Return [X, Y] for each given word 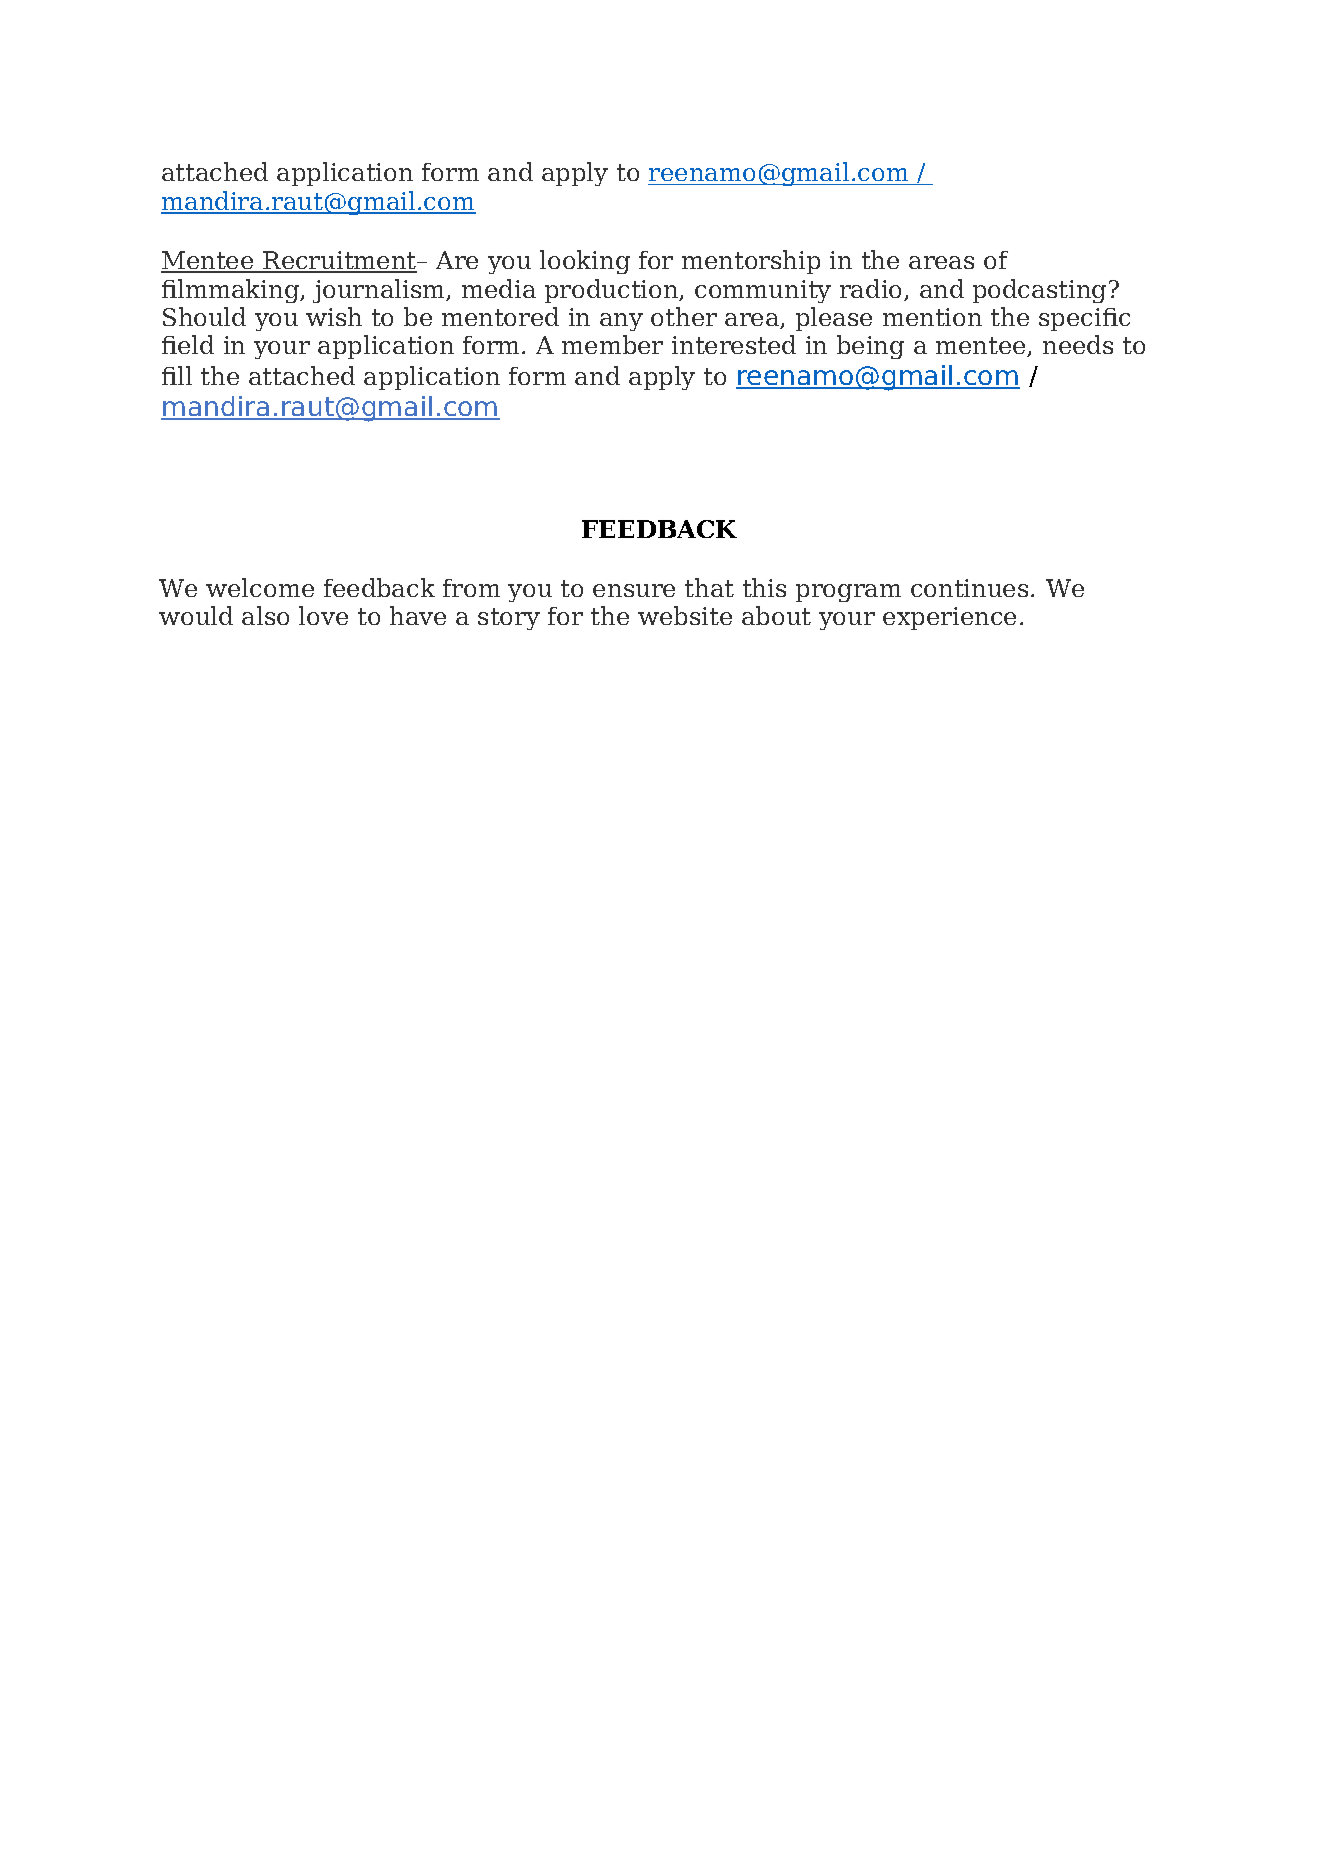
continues [969, 588]
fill [177, 375]
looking [585, 262]
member [612, 344]
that [709, 587]
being [870, 347]
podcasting [1039, 291]
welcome [260, 587]
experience [949, 618]
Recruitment [340, 261]
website [685, 615]
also [265, 615]
